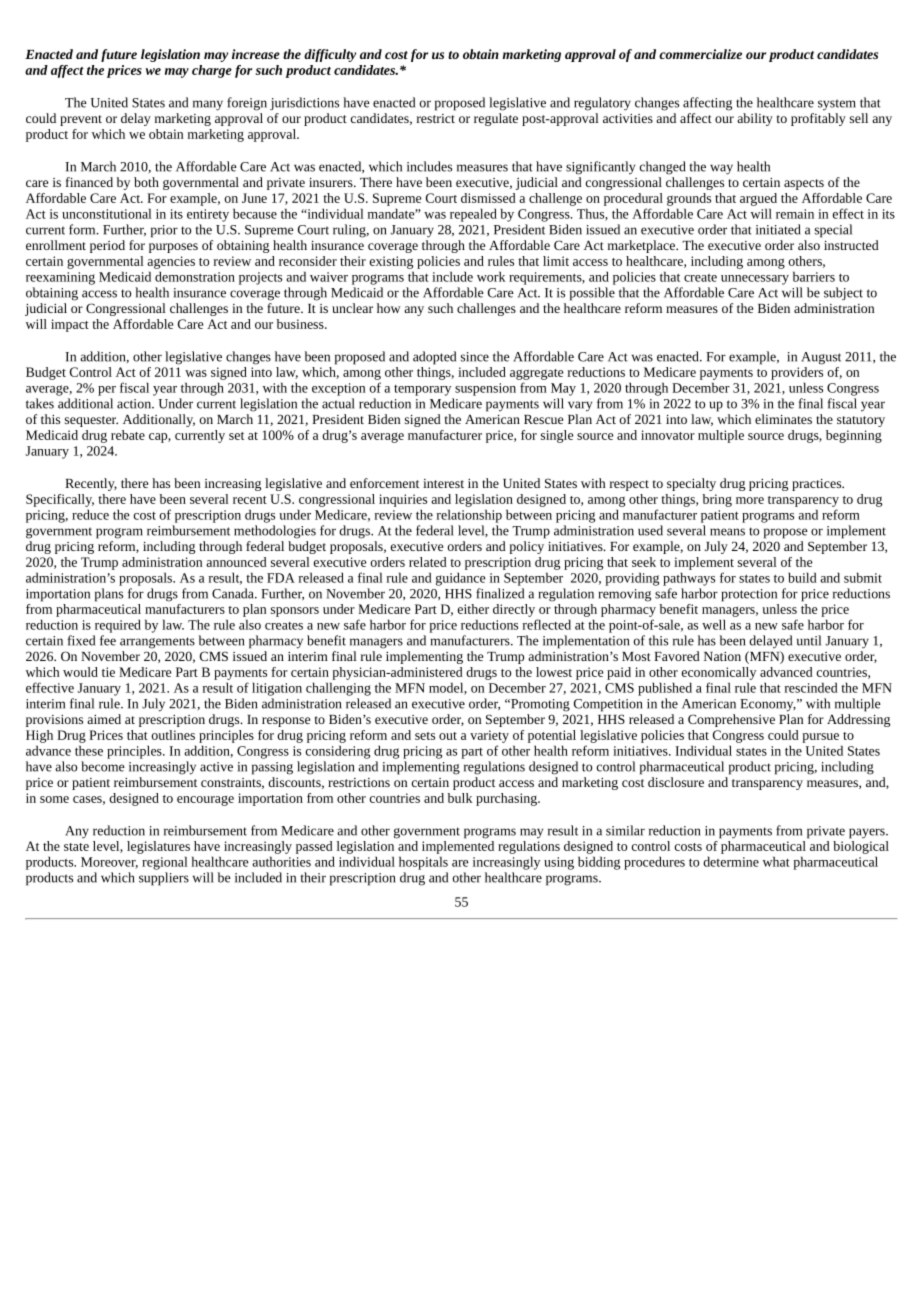 The height and width of the screenshot is (1308, 924). What do you see at coordinates (821, 358) in the screenshot?
I see `August` at bounding box center [821, 358].
